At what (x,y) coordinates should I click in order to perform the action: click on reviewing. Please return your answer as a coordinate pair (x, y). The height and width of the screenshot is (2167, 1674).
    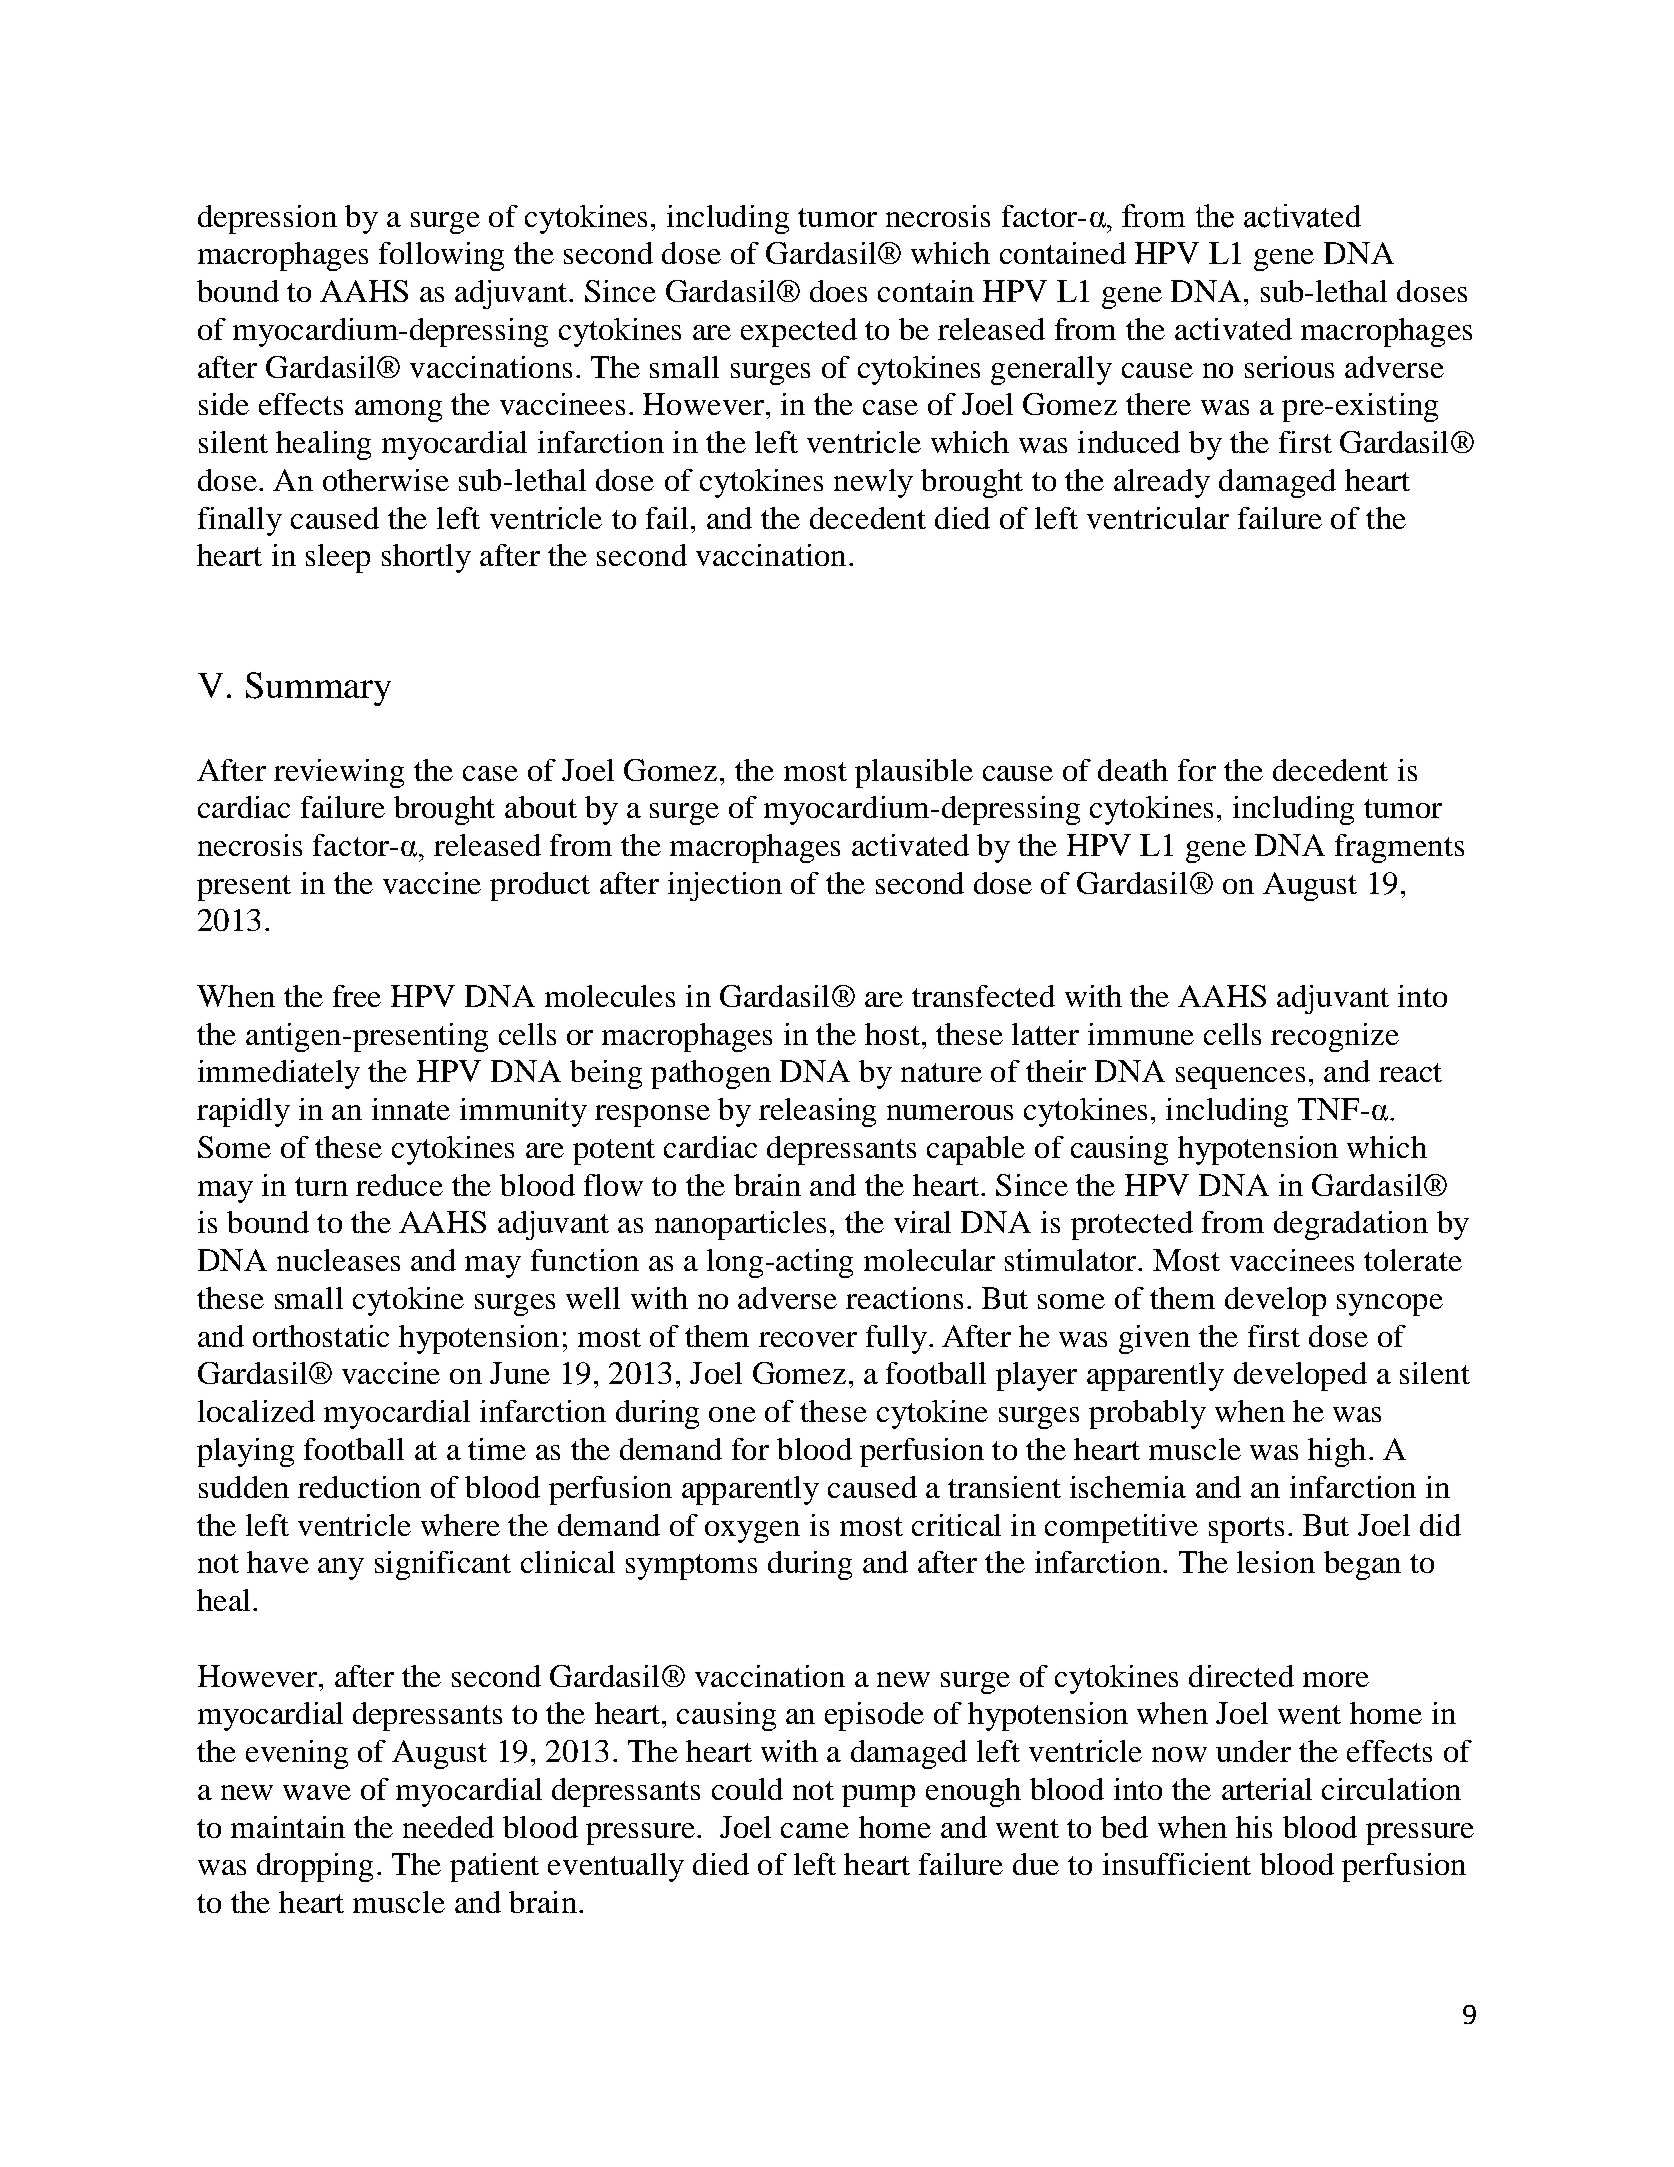
    Looking at the image, I should click on (339, 773).
